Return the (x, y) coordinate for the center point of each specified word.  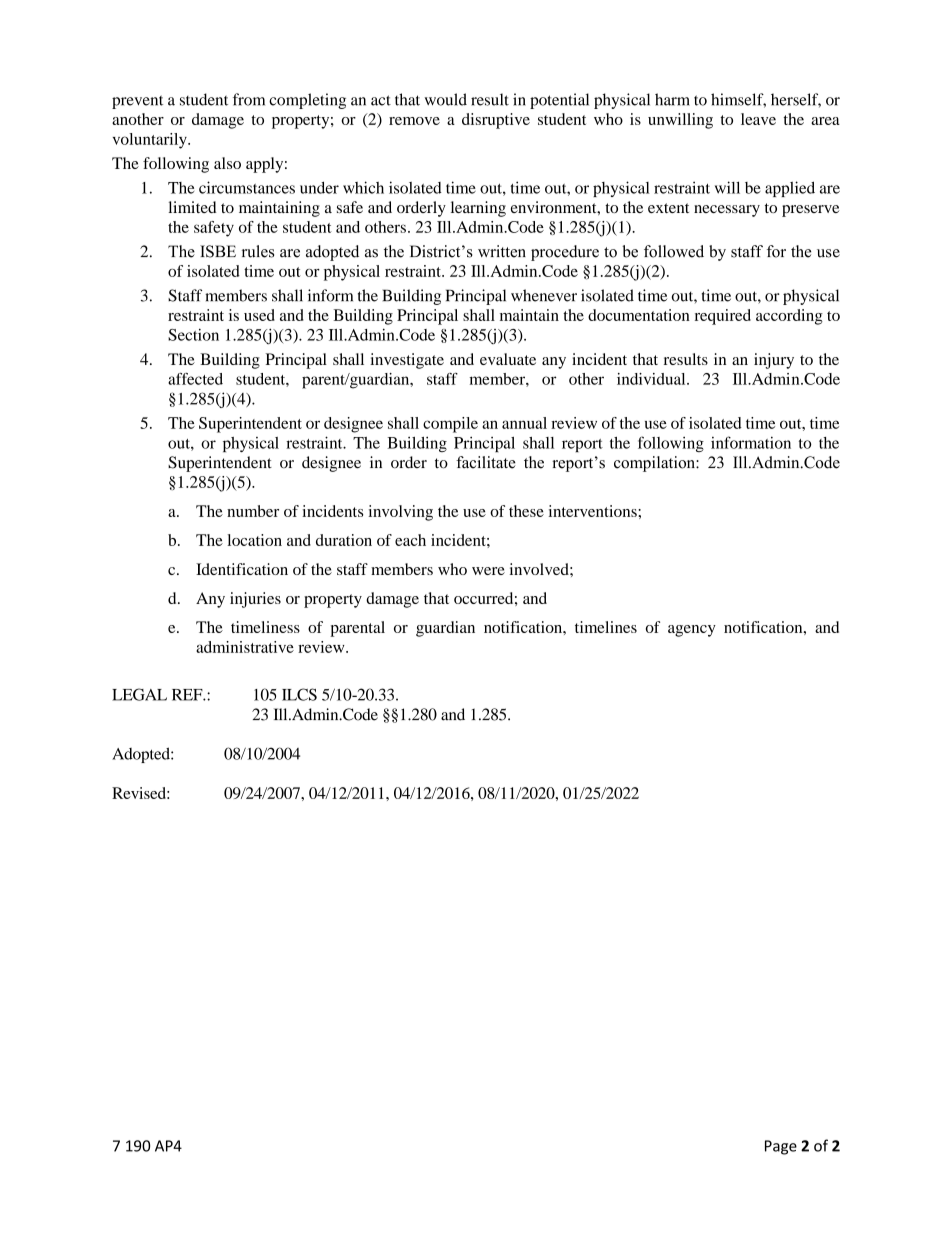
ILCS (299, 694)
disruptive (496, 121)
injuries (255, 600)
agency (692, 631)
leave (758, 119)
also (227, 163)
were (488, 571)
